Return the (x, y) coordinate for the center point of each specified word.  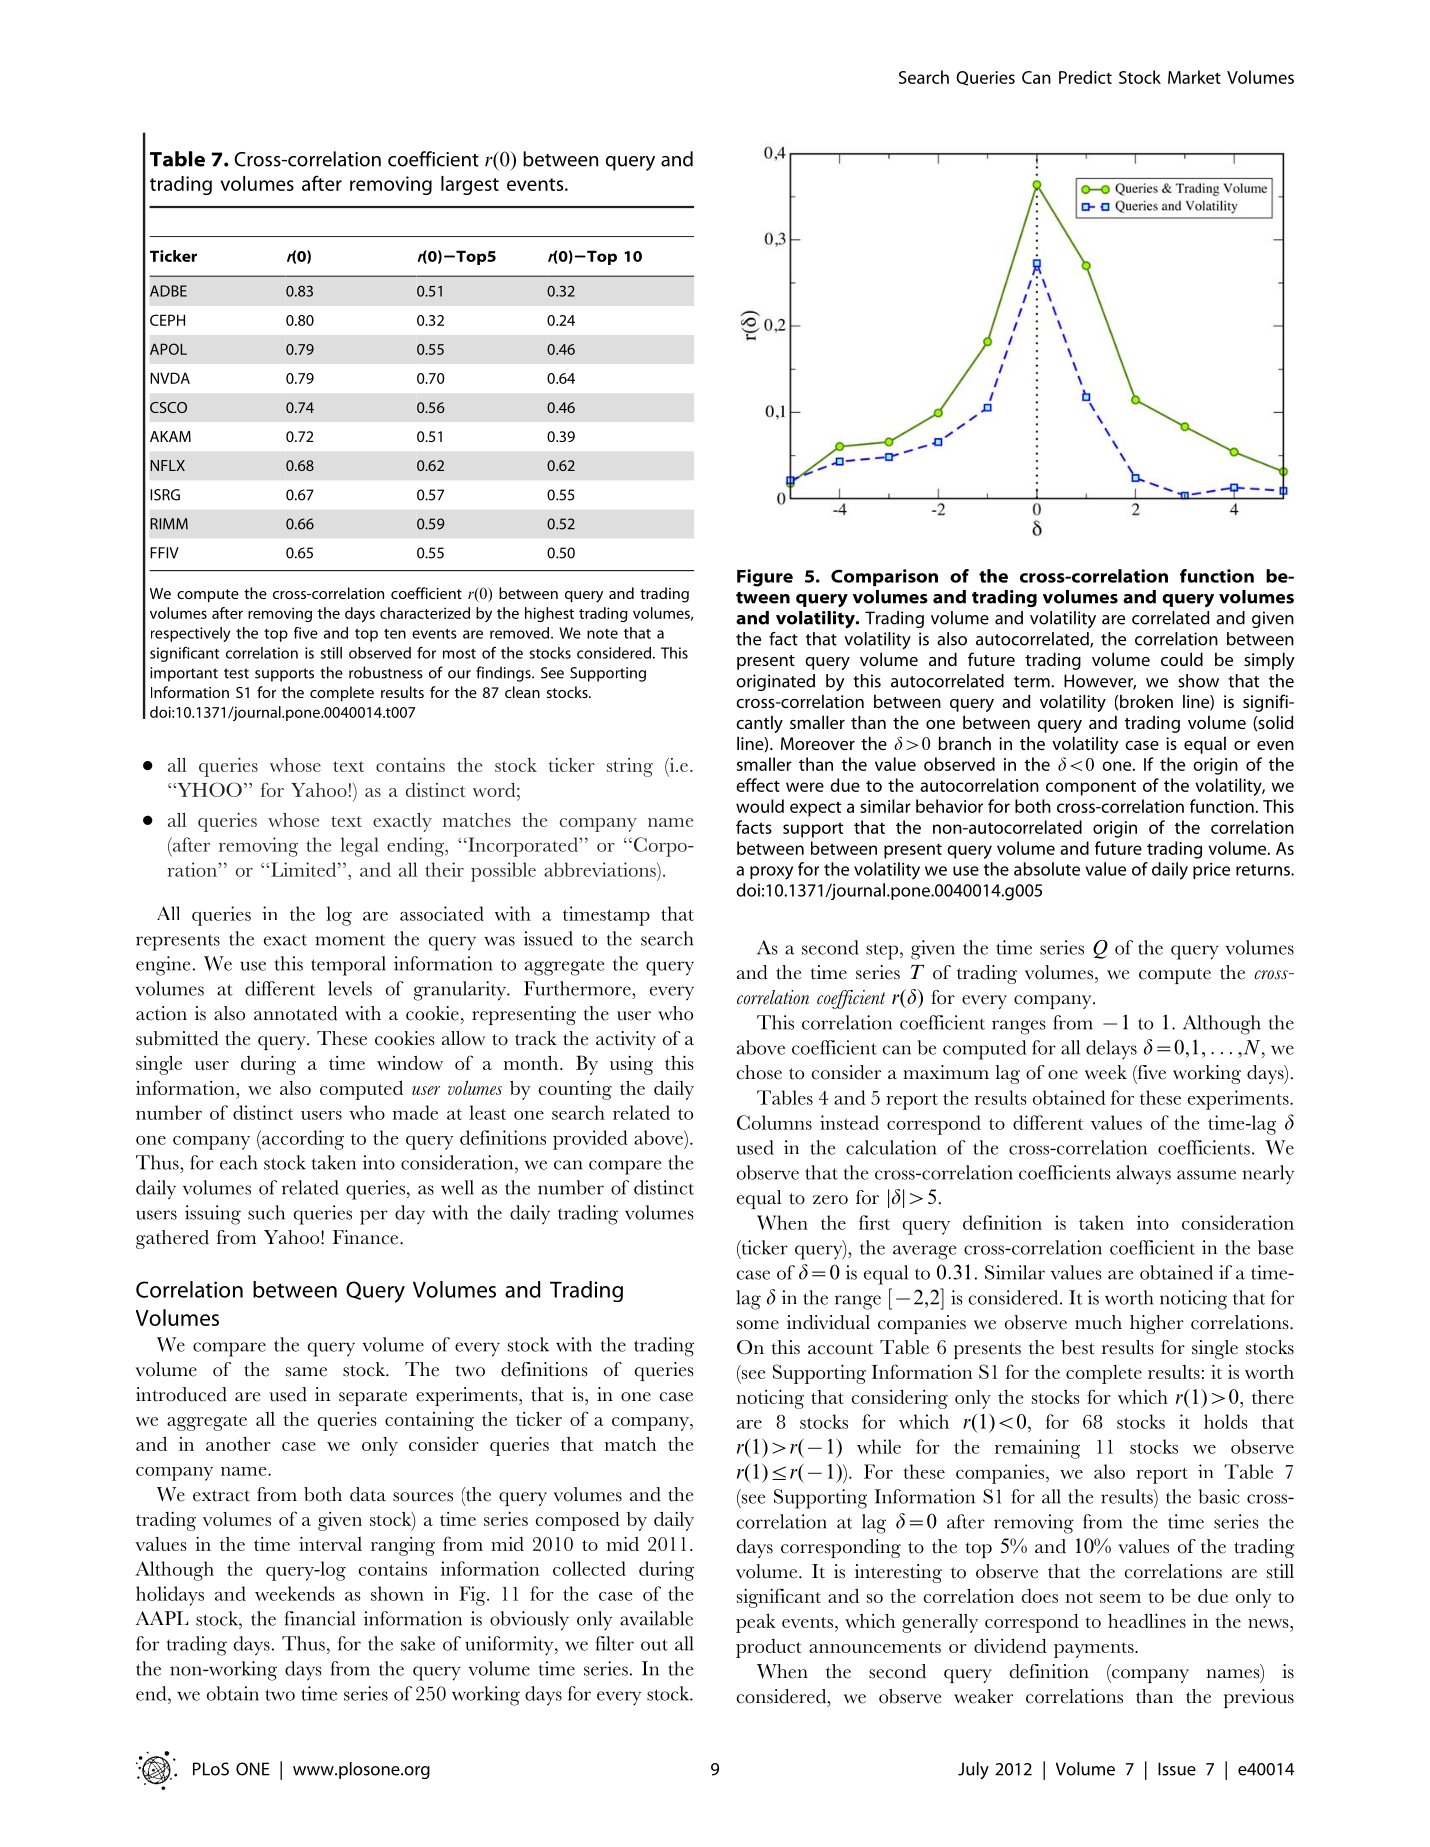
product (768, 1648)
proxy (771, 873)
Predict (1085, 77)
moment (350, 940)
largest (470, 185)
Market (1194, 77)
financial (319, 1618)
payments (1095, 1650)
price (1211, 871)
